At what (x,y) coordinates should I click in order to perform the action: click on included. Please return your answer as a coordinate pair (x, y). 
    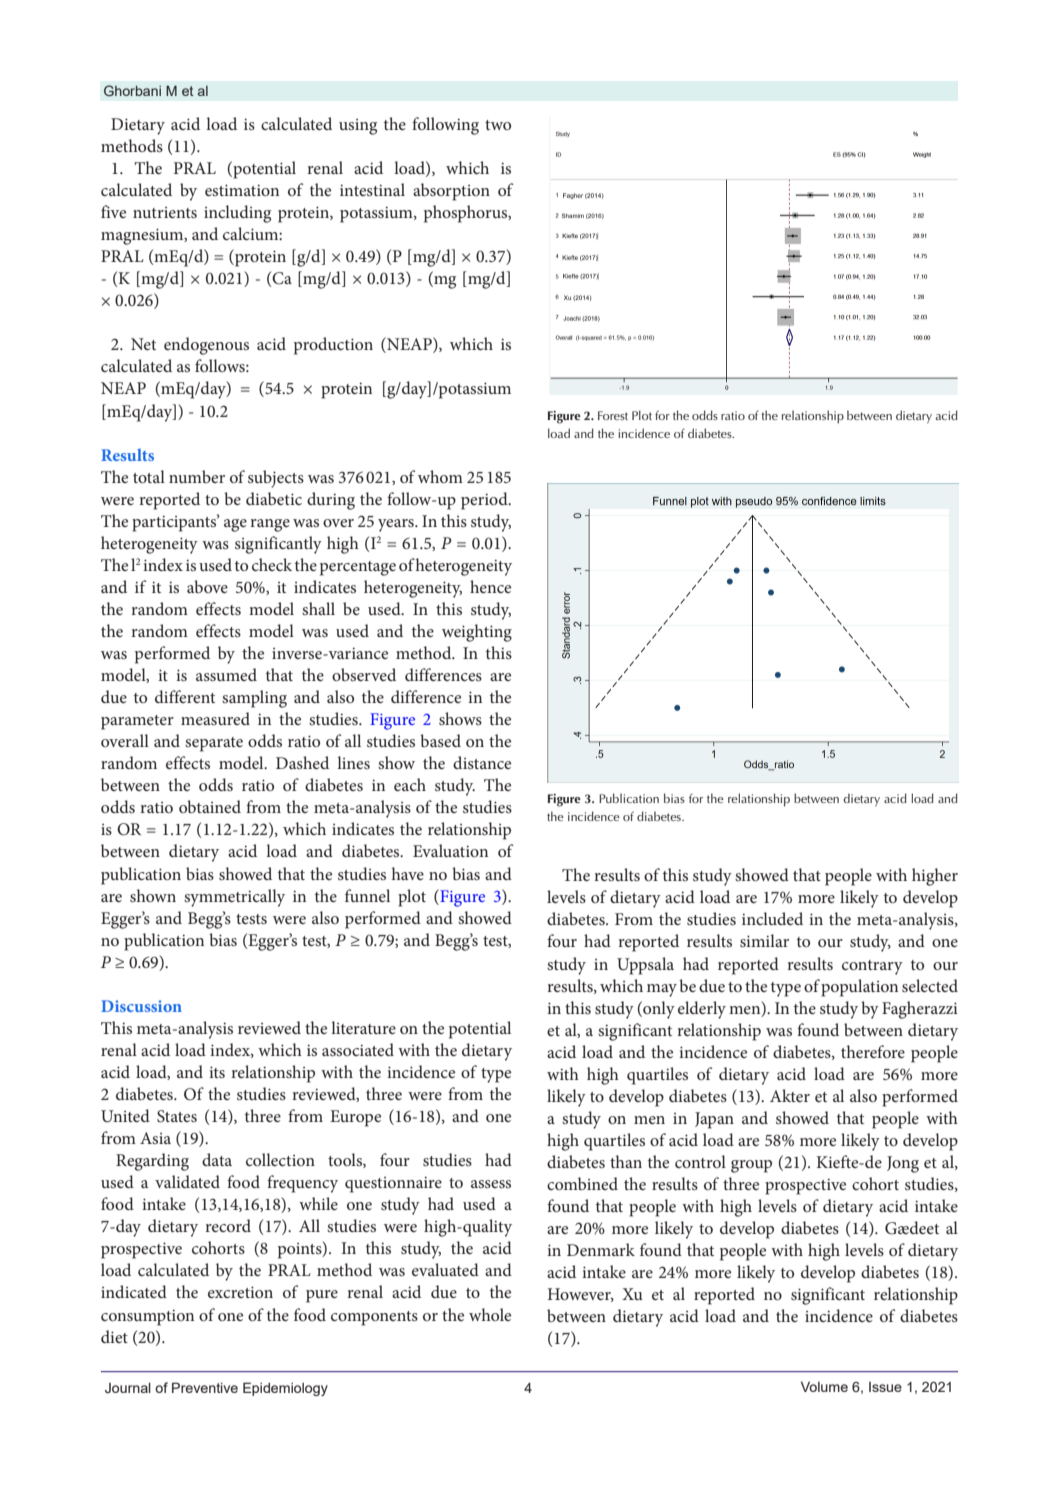
    Looking at the image, I should click on (772, 918).
